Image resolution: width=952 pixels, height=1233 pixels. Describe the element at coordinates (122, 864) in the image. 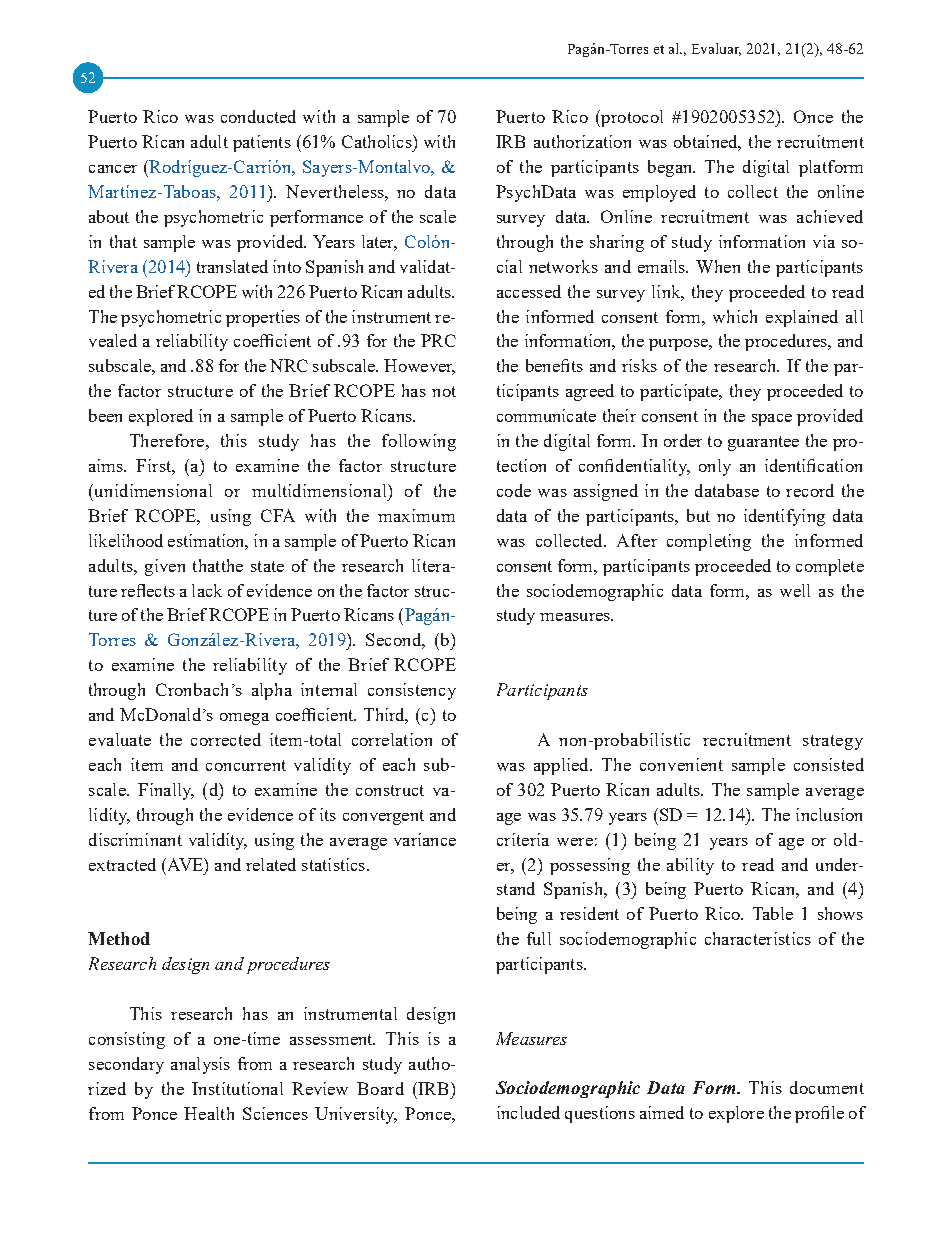

I see `extracted` at that location.
